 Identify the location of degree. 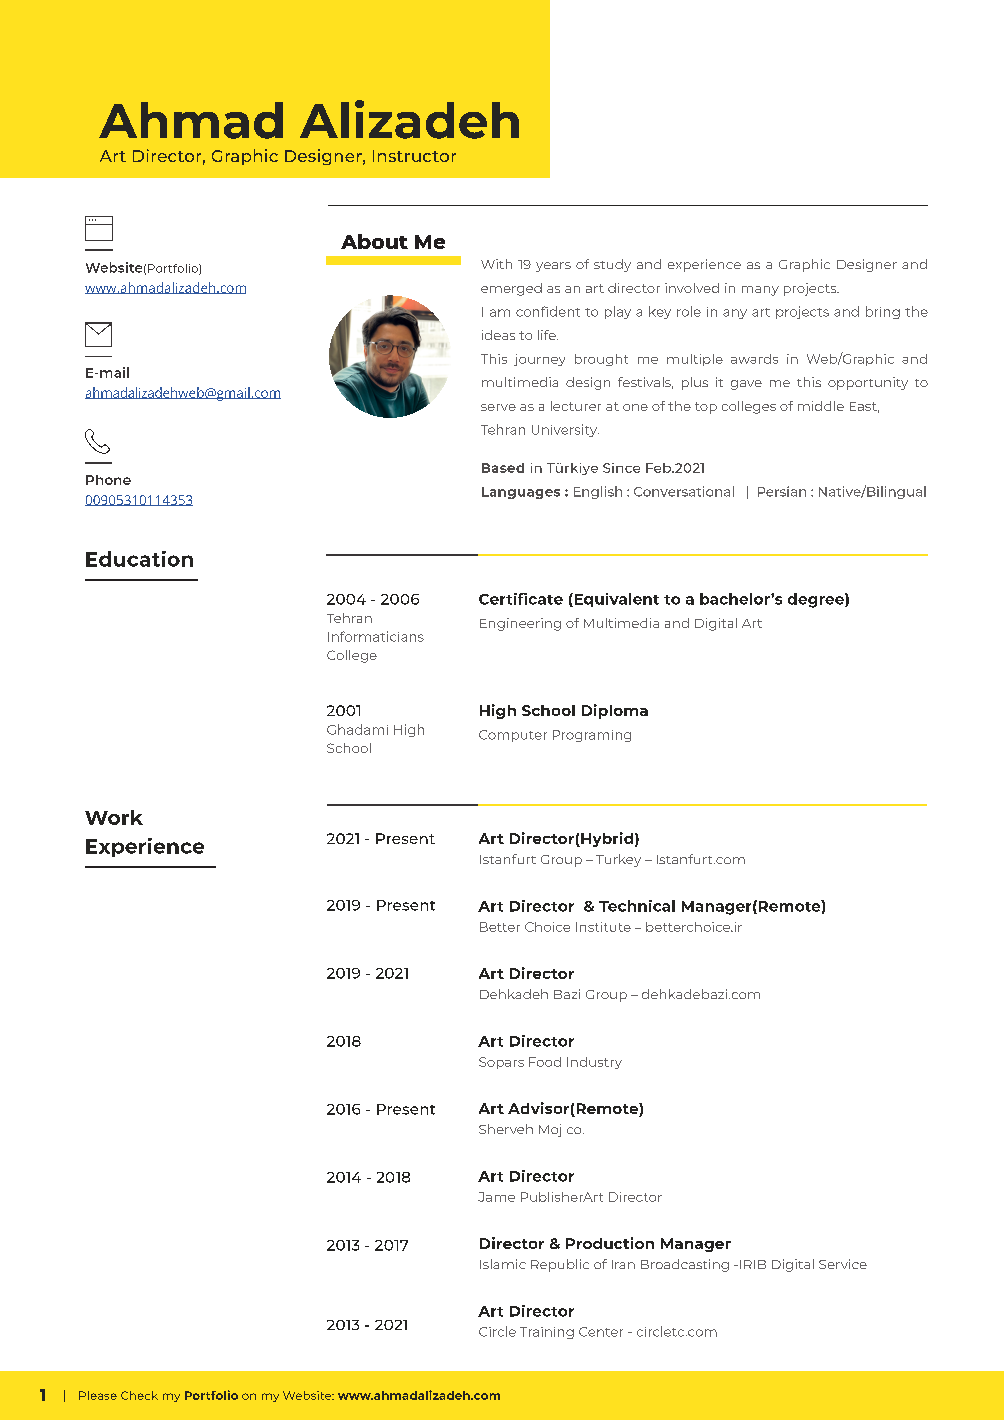
(817, 600).
